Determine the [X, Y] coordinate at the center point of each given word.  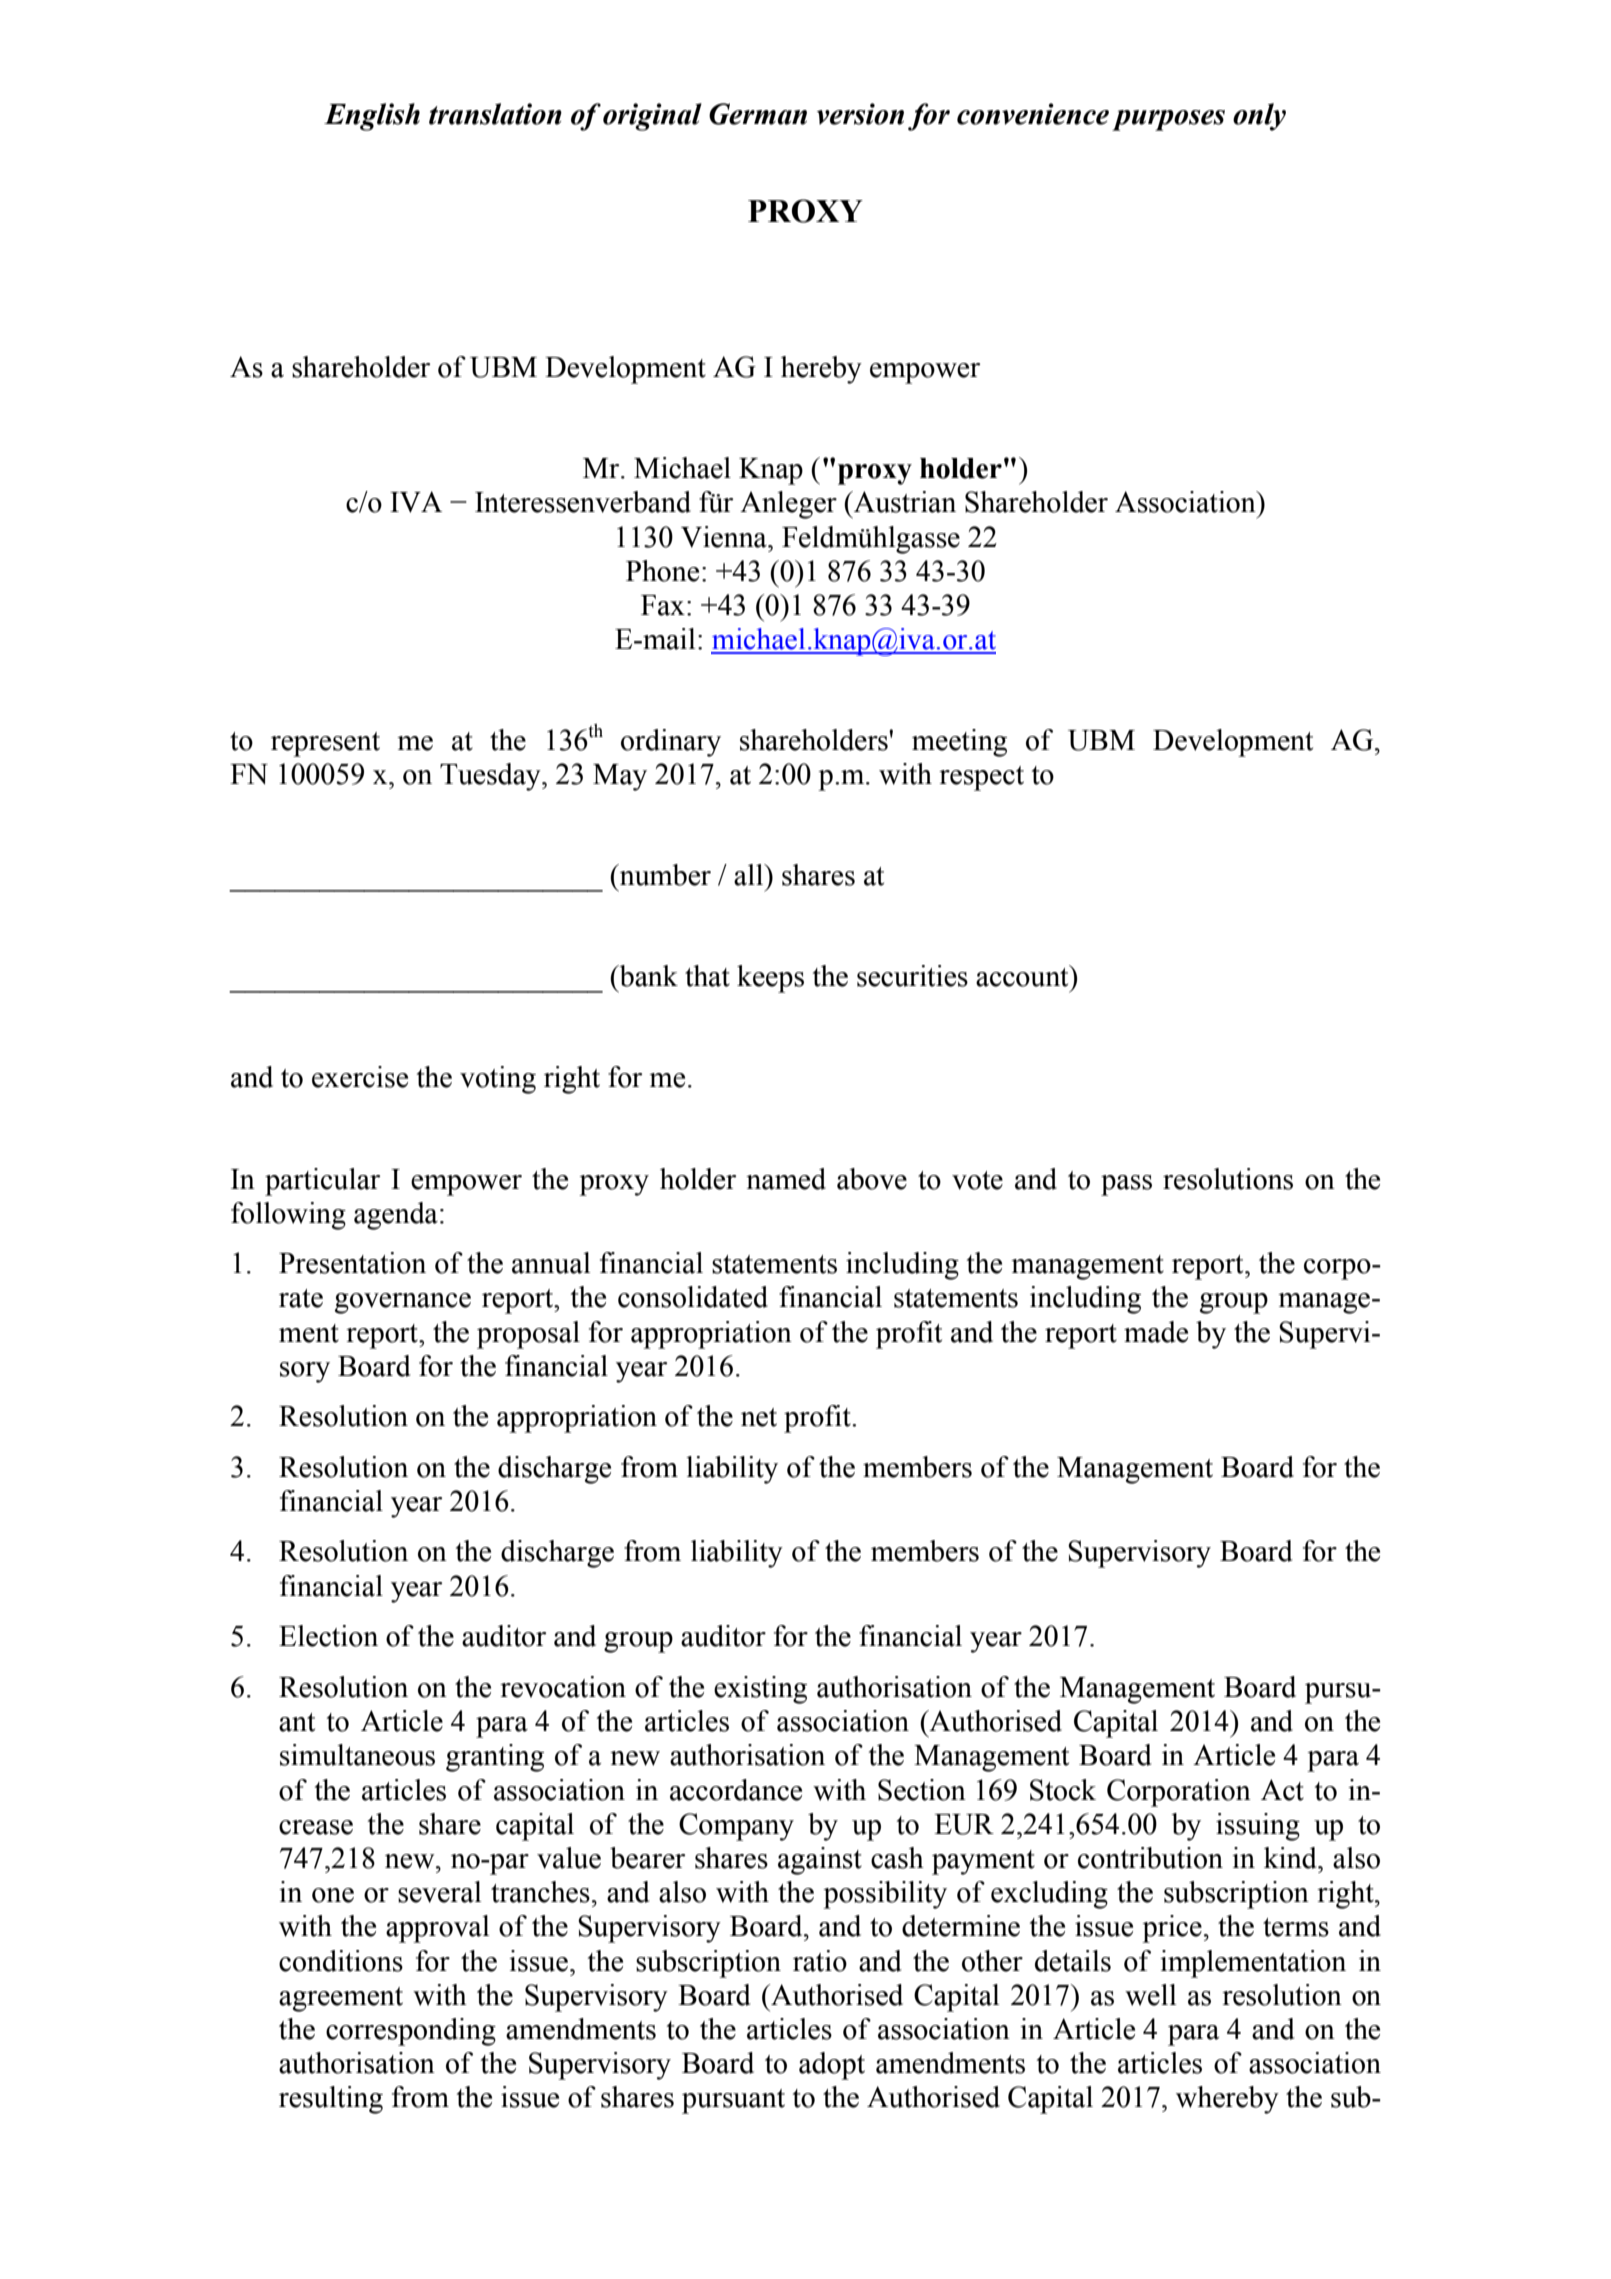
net [759, 1417]
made [1156, 1332]
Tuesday [491, 777]
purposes [1168, 120]
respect [981, 778]
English [372, 117]
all [750, 875]
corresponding [411, 2032]
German [758, 114]
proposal [528, 1335]
